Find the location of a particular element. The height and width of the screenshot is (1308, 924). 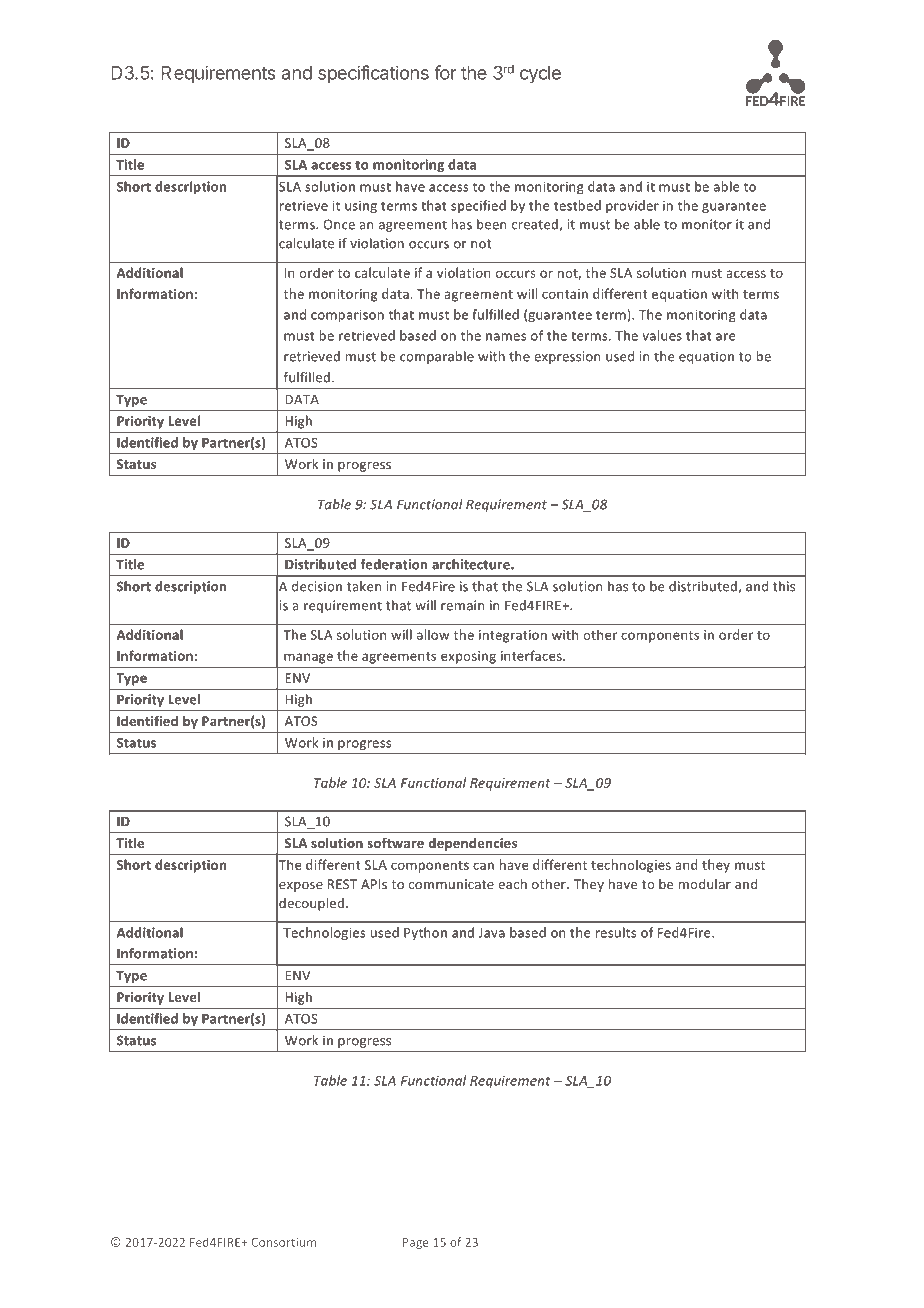

Consortium is located at coordinates (284, 1242).
